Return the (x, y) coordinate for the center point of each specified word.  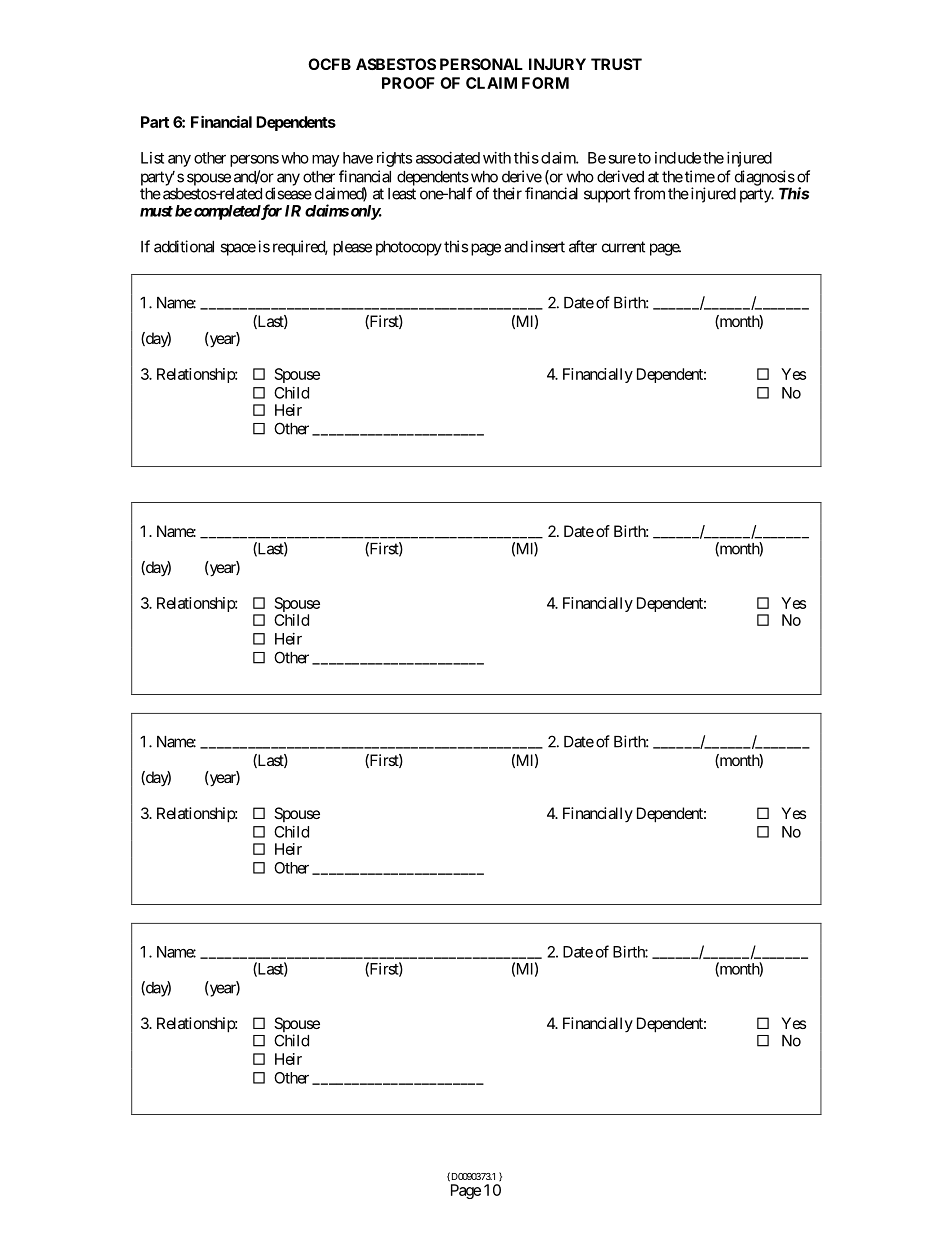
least (402, 194)
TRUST (616, 64)
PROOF (408, 83)
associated (448, 158)
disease (288, 193)
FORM (545, 83)
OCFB (329, 64)
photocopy (409, 248)
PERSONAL (481, 64)
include (678, 158)
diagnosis (765, 178)
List (152, 158)
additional (184, 246)
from (649, 193)
